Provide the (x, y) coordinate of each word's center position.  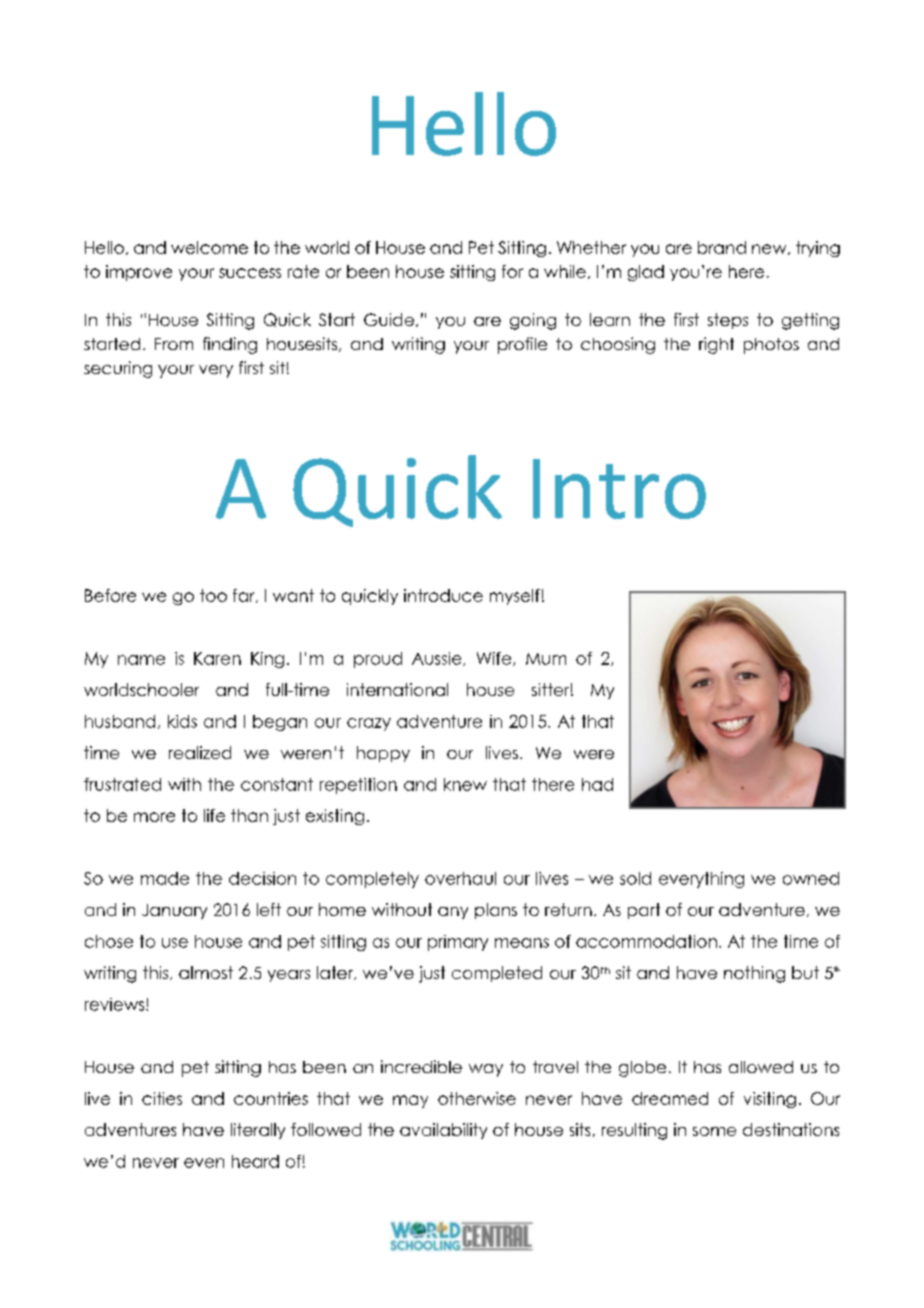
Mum (546, 659)
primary (458, 943)
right (716, 345)
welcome (209, 247)
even (204, 1163)
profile (522, 345)
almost (206, 972)
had (597, 784)
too (213, 595)
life (214, 815)
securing (118, 369)
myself (515, 597)
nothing (754, 974)
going (533, 321)
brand (722, 247)
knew (465, 784)
